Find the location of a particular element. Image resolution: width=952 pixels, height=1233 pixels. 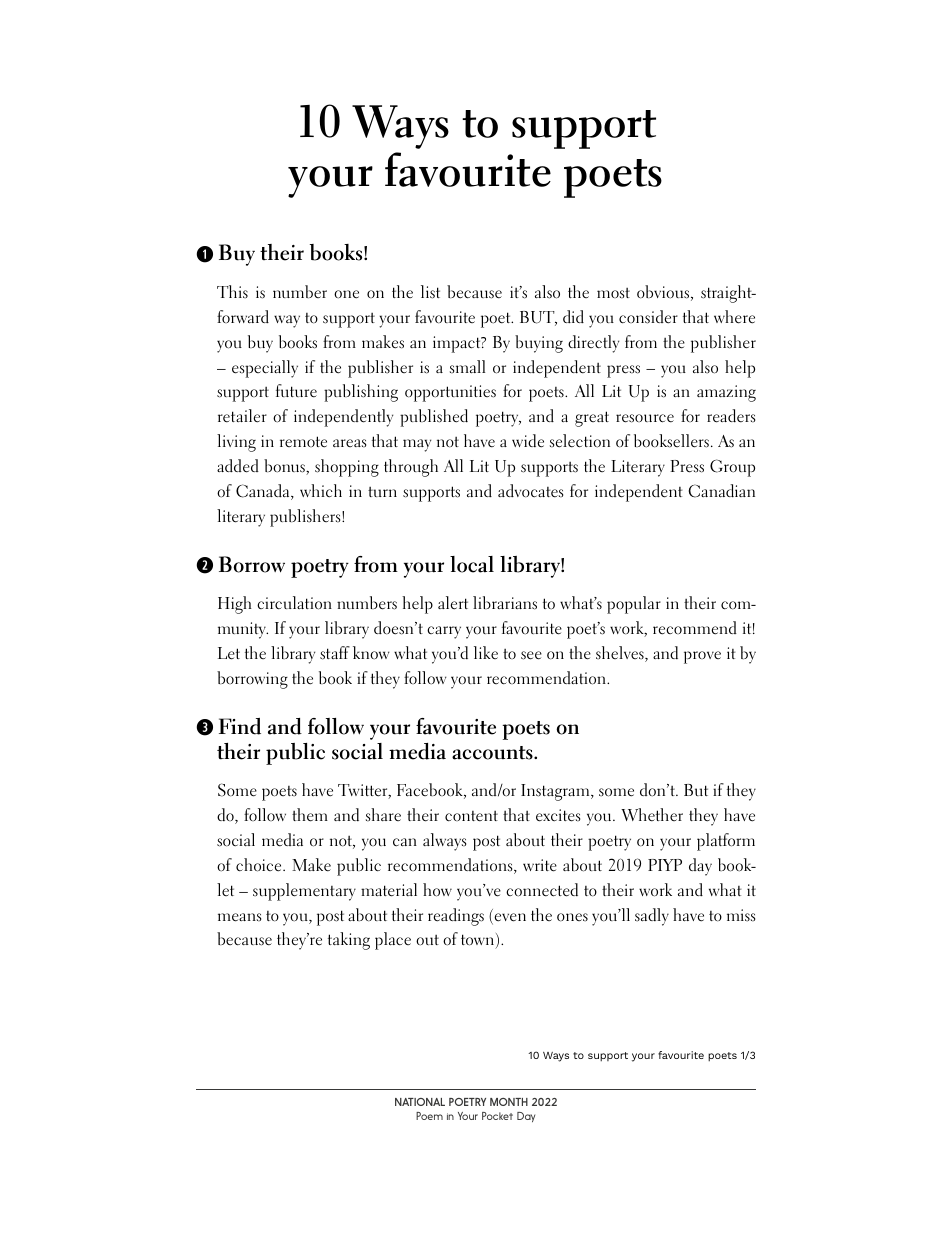

MONTH is located at coordinates (509, 1102).
